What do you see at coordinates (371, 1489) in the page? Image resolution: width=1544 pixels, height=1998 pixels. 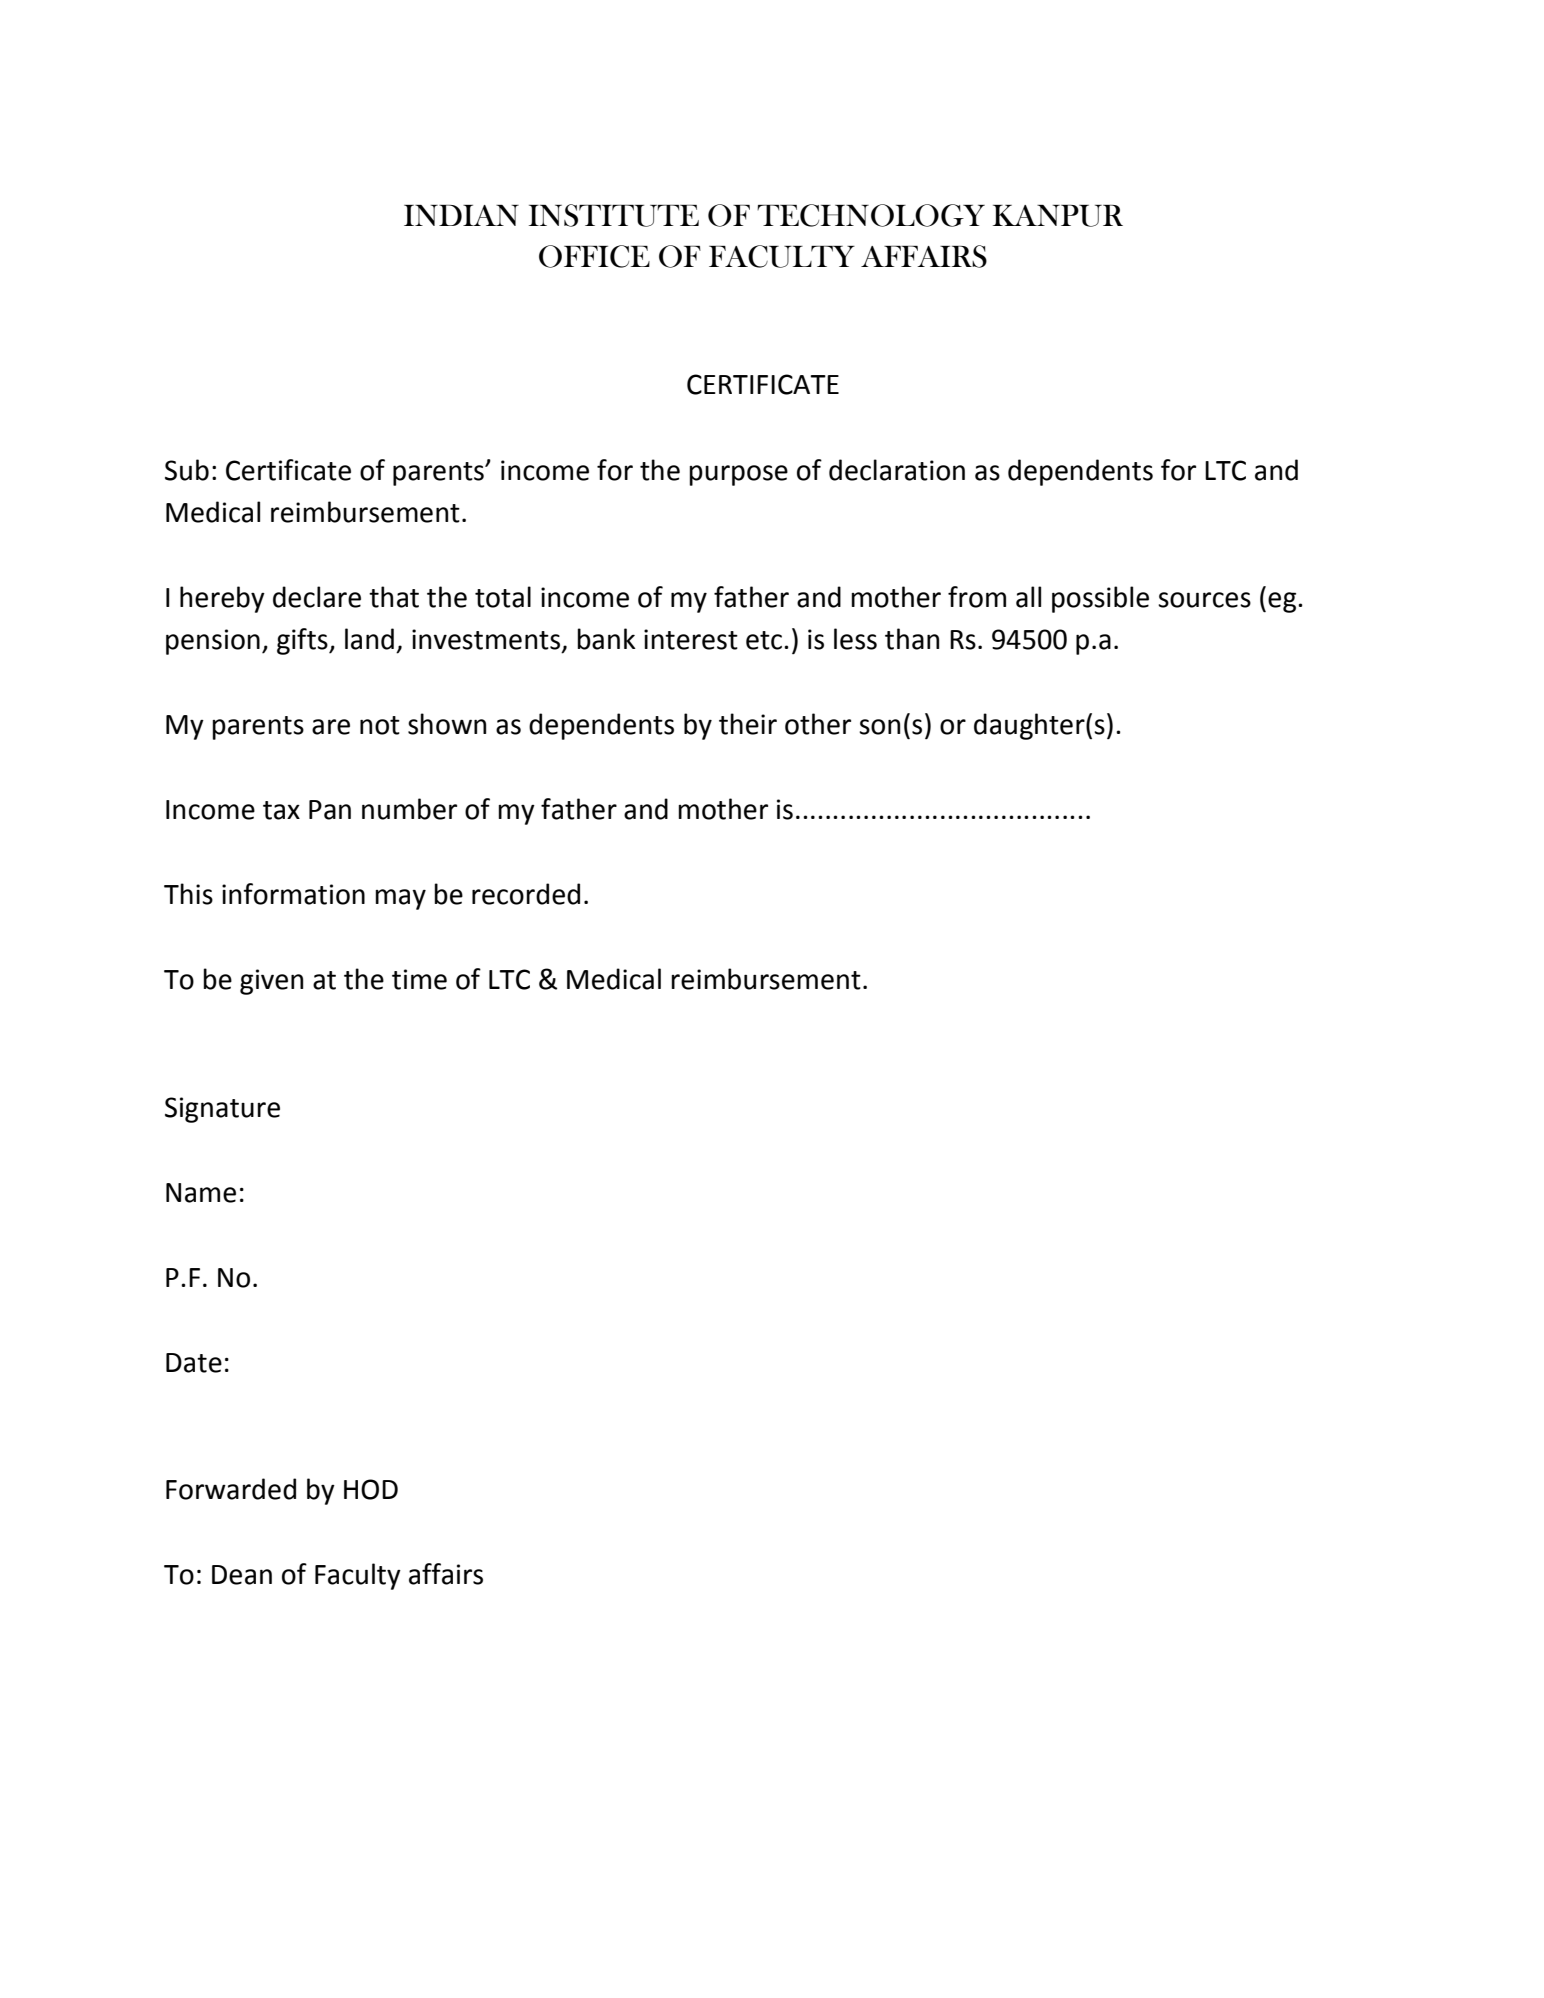 I see `HOD` at bounding box center [371, 1489].
